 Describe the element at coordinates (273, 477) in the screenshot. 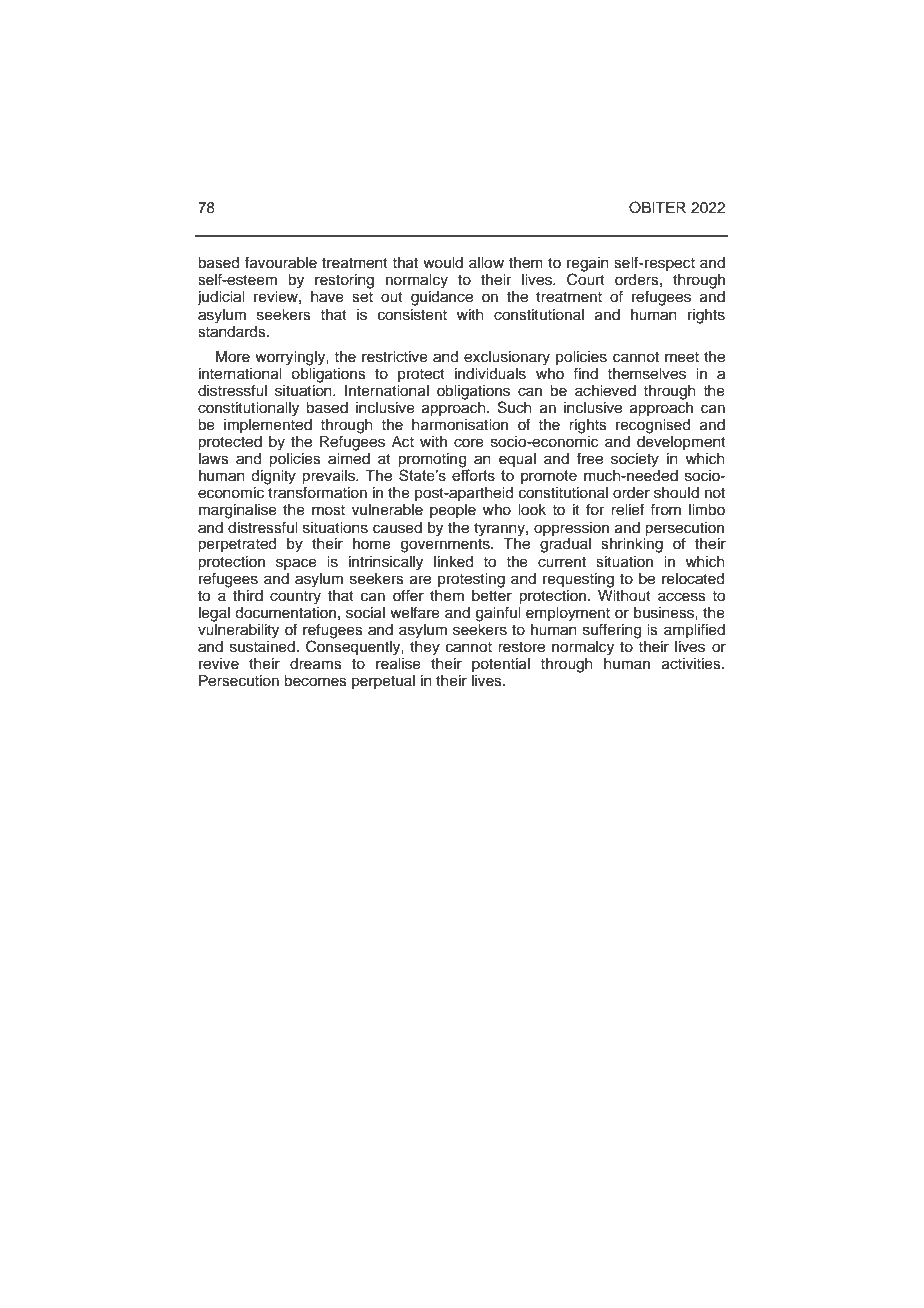

I see `dignity` at that location.
